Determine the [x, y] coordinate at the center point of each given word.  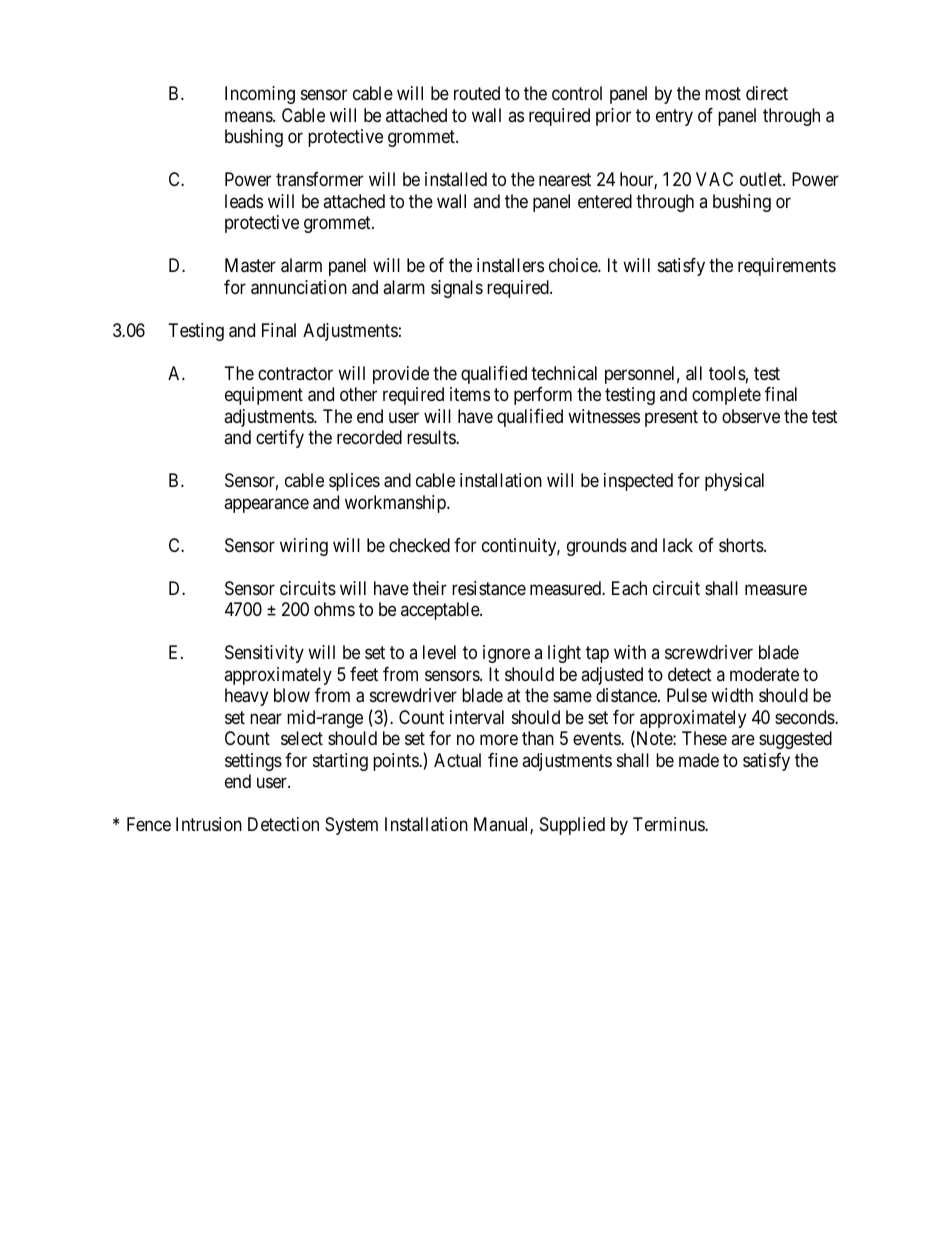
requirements [787, 267]
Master [250, 265]
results [432, 437]
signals [457, 289]
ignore [506, 654]
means [249, 116]
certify [280, 439]
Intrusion [209, 824]
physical [734, 482]
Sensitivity [264, 654]
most [723, 94]
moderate [764, 674]
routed [477, 93]
